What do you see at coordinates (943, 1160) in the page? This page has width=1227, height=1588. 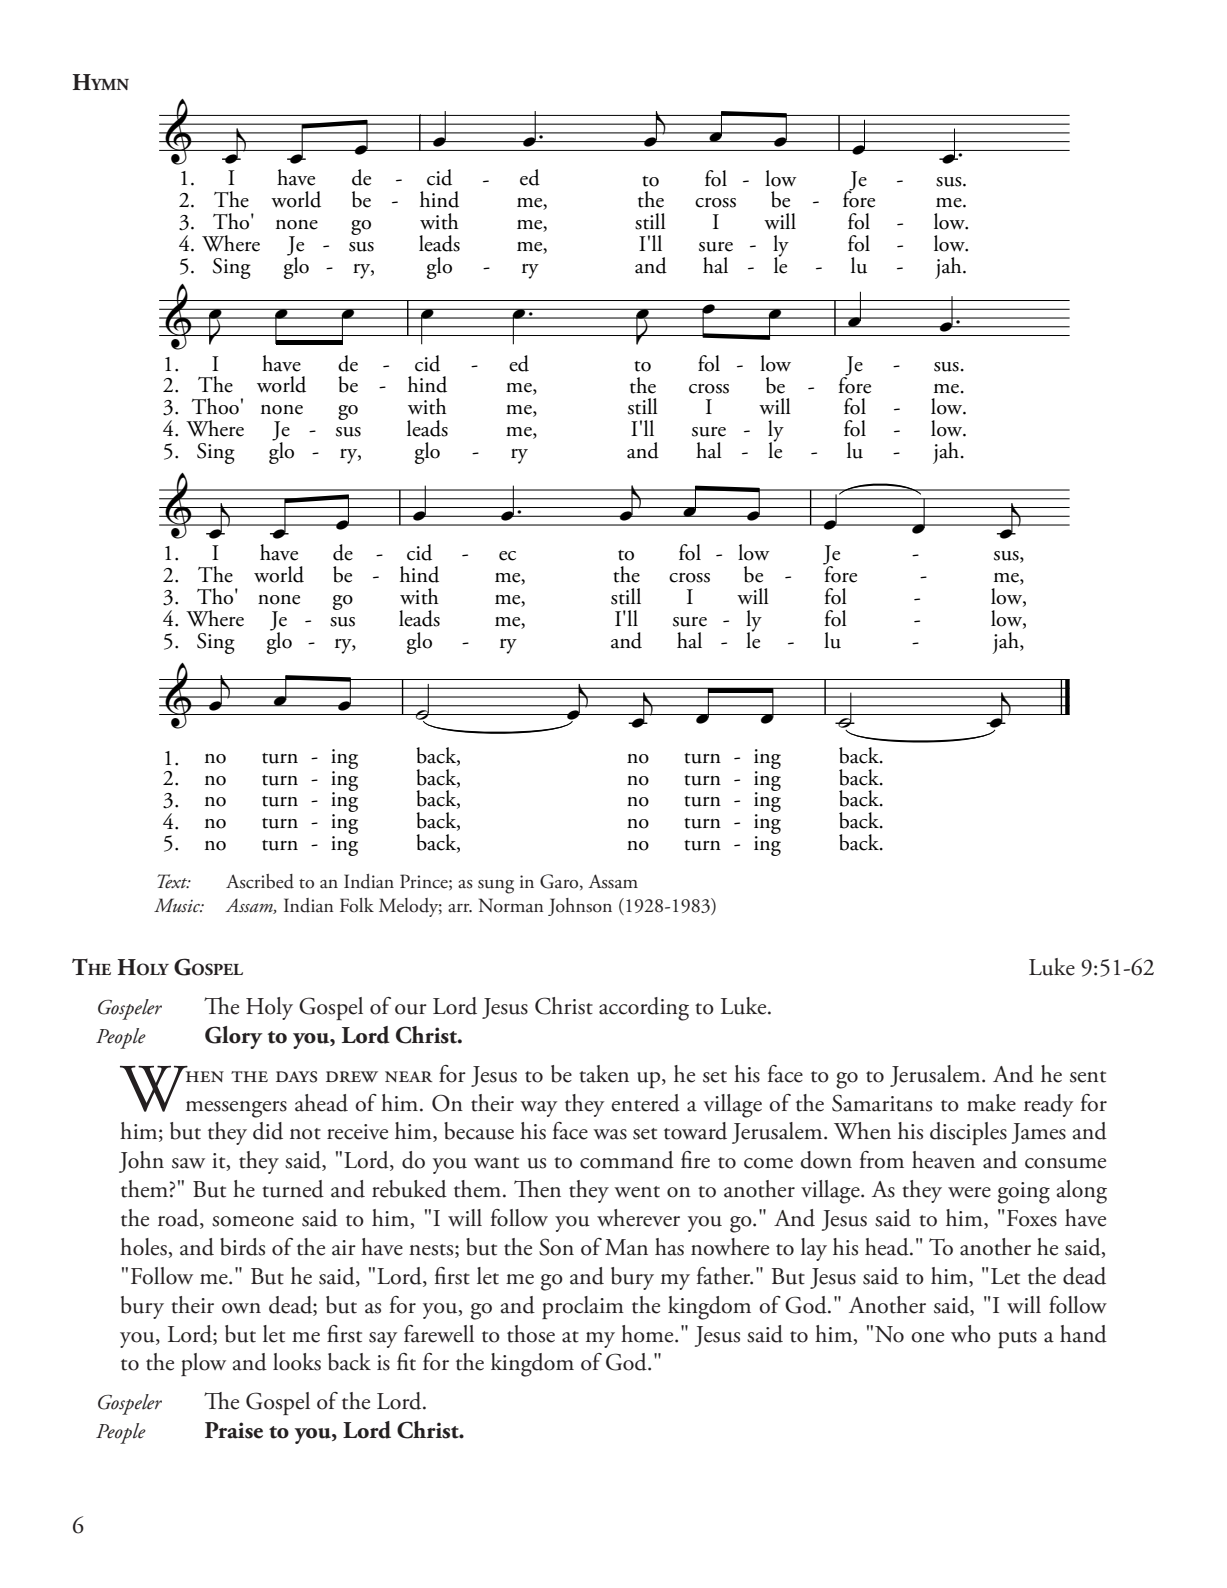 I see `heaven` at bounding box center [943, 1160].
